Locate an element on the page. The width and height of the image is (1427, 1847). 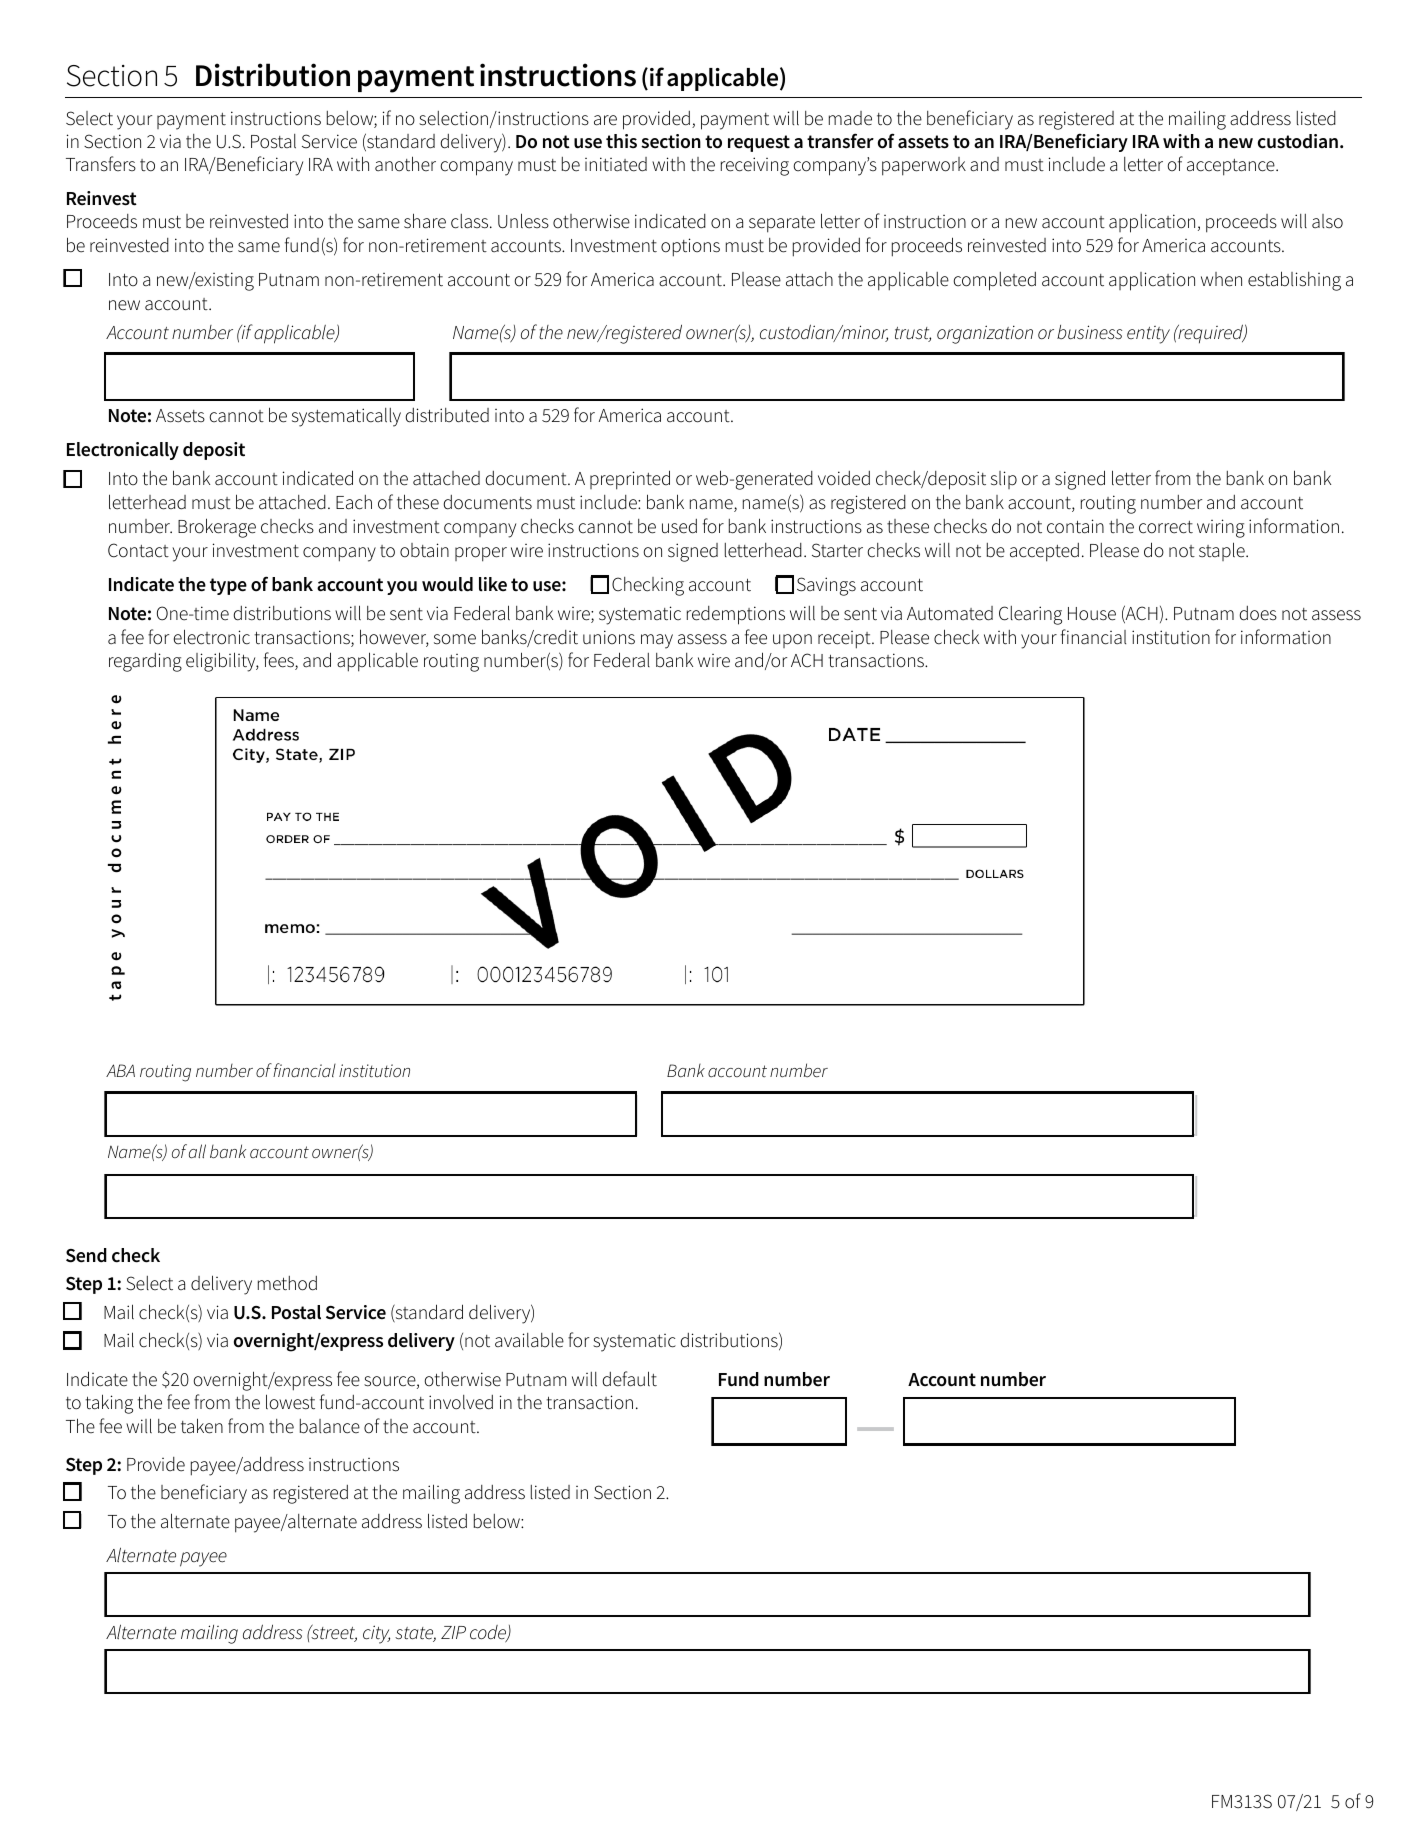
acceptance is located at coordinates (1232, 167).
